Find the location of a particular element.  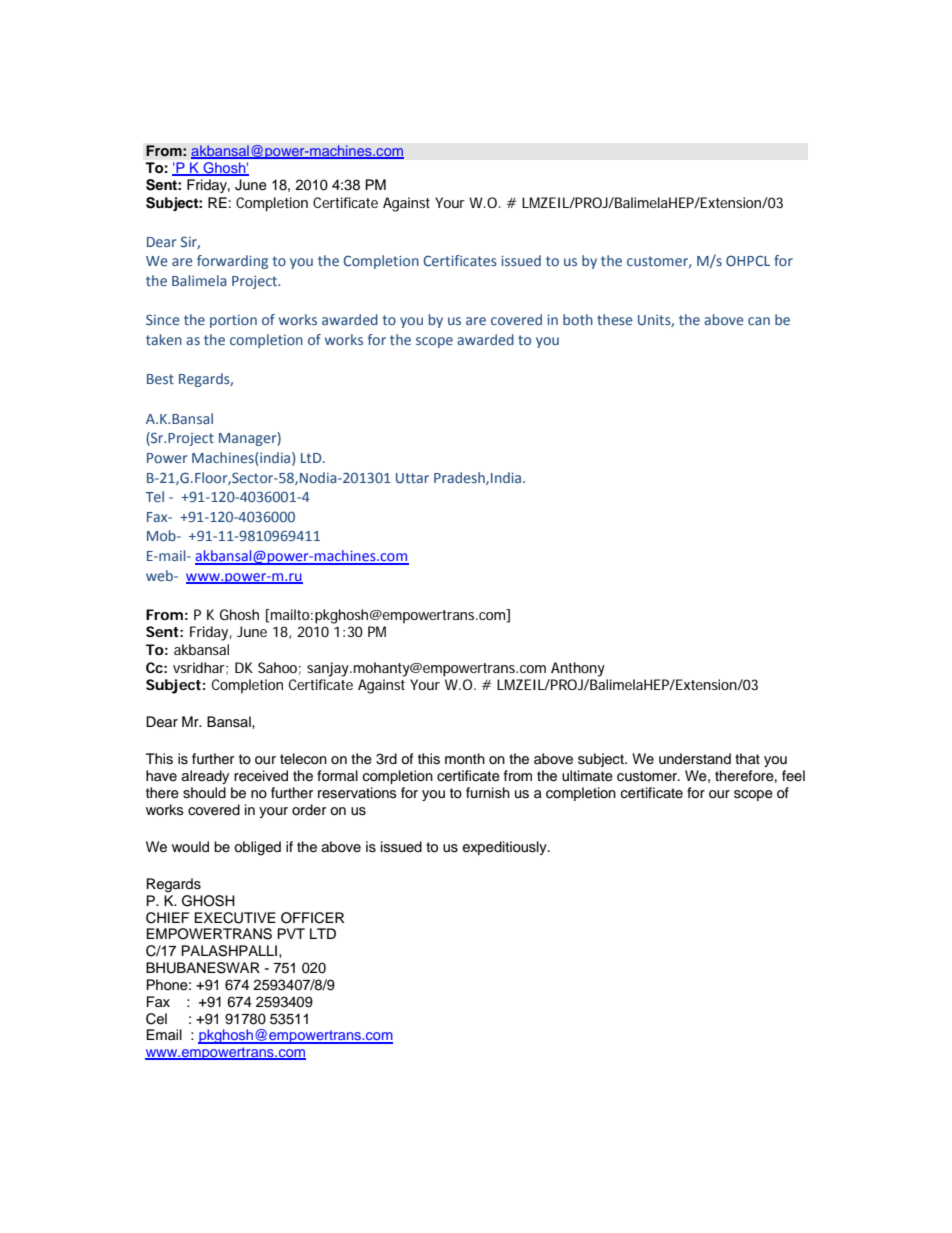

Uttar is located at coordinates (412, 478).
